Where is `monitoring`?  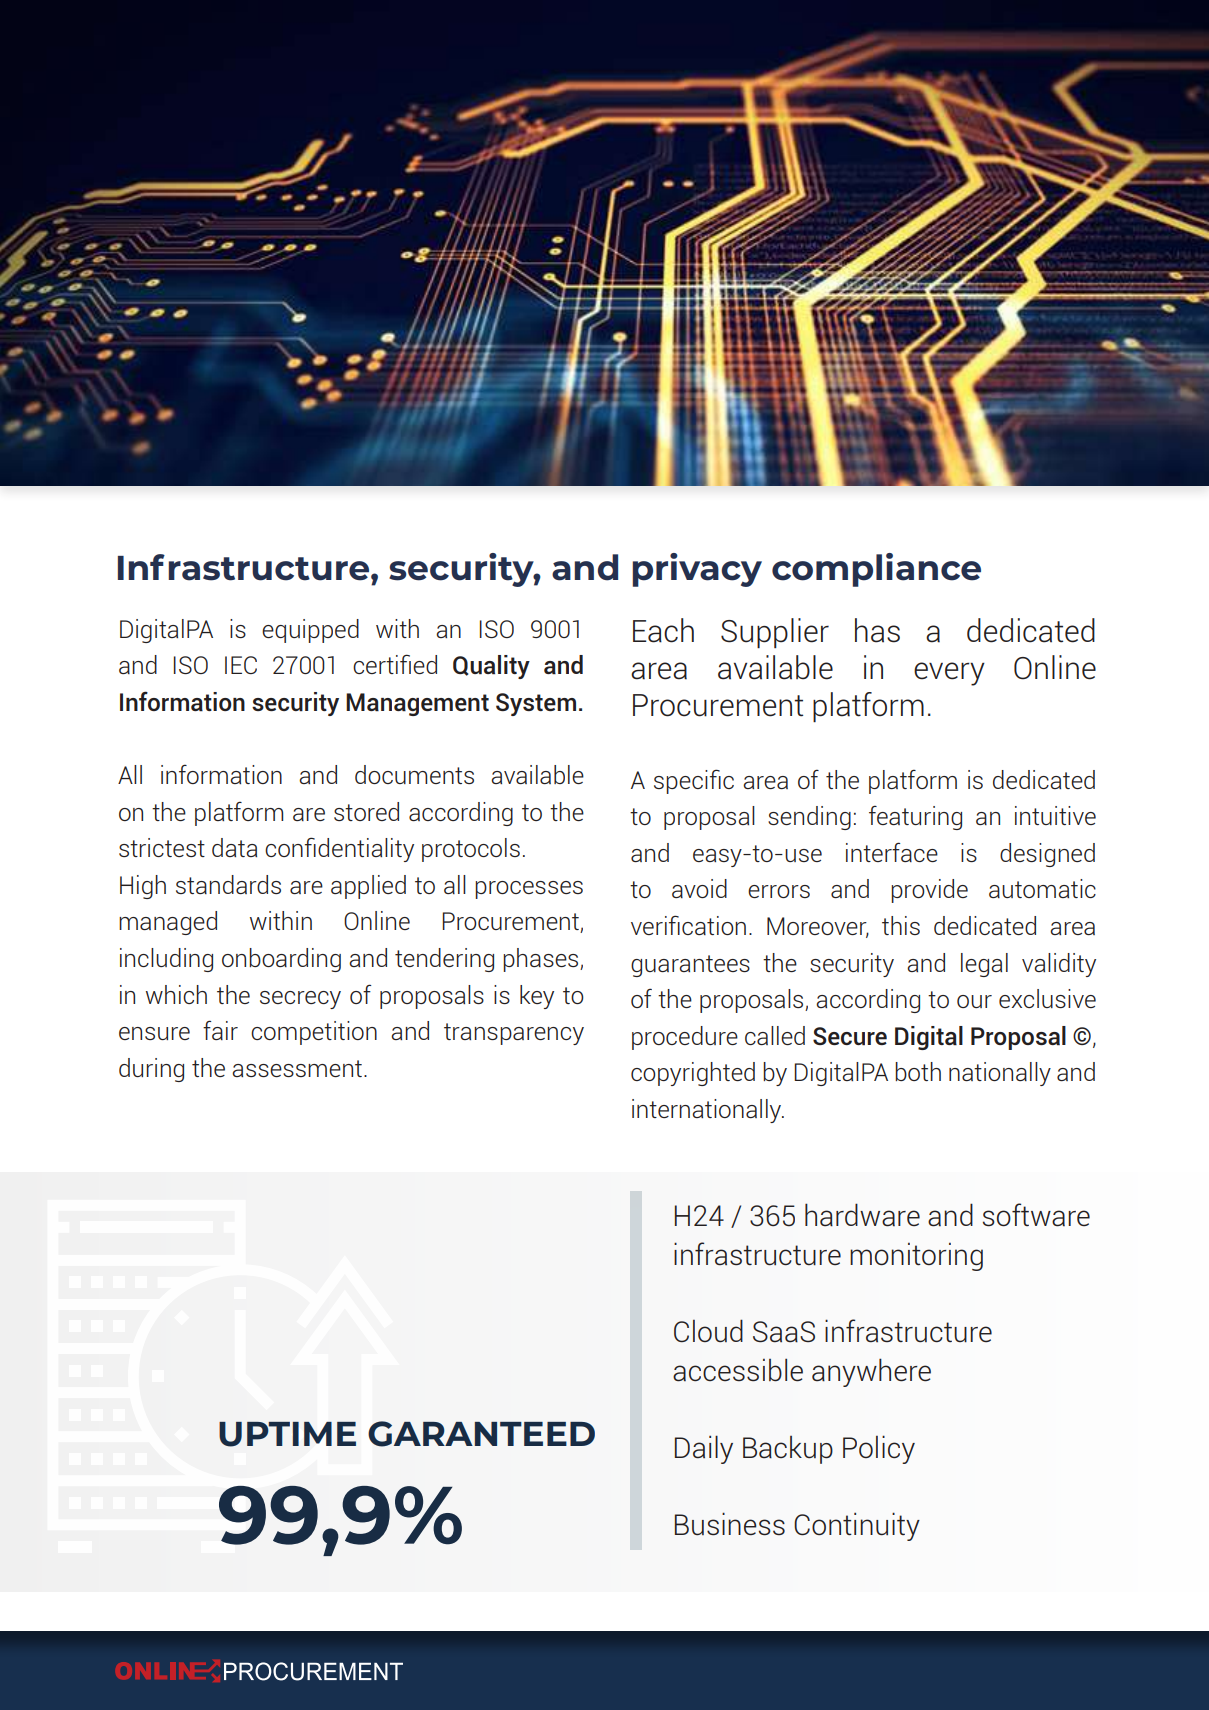 monitoring is located at coordinates (916, 1257).
